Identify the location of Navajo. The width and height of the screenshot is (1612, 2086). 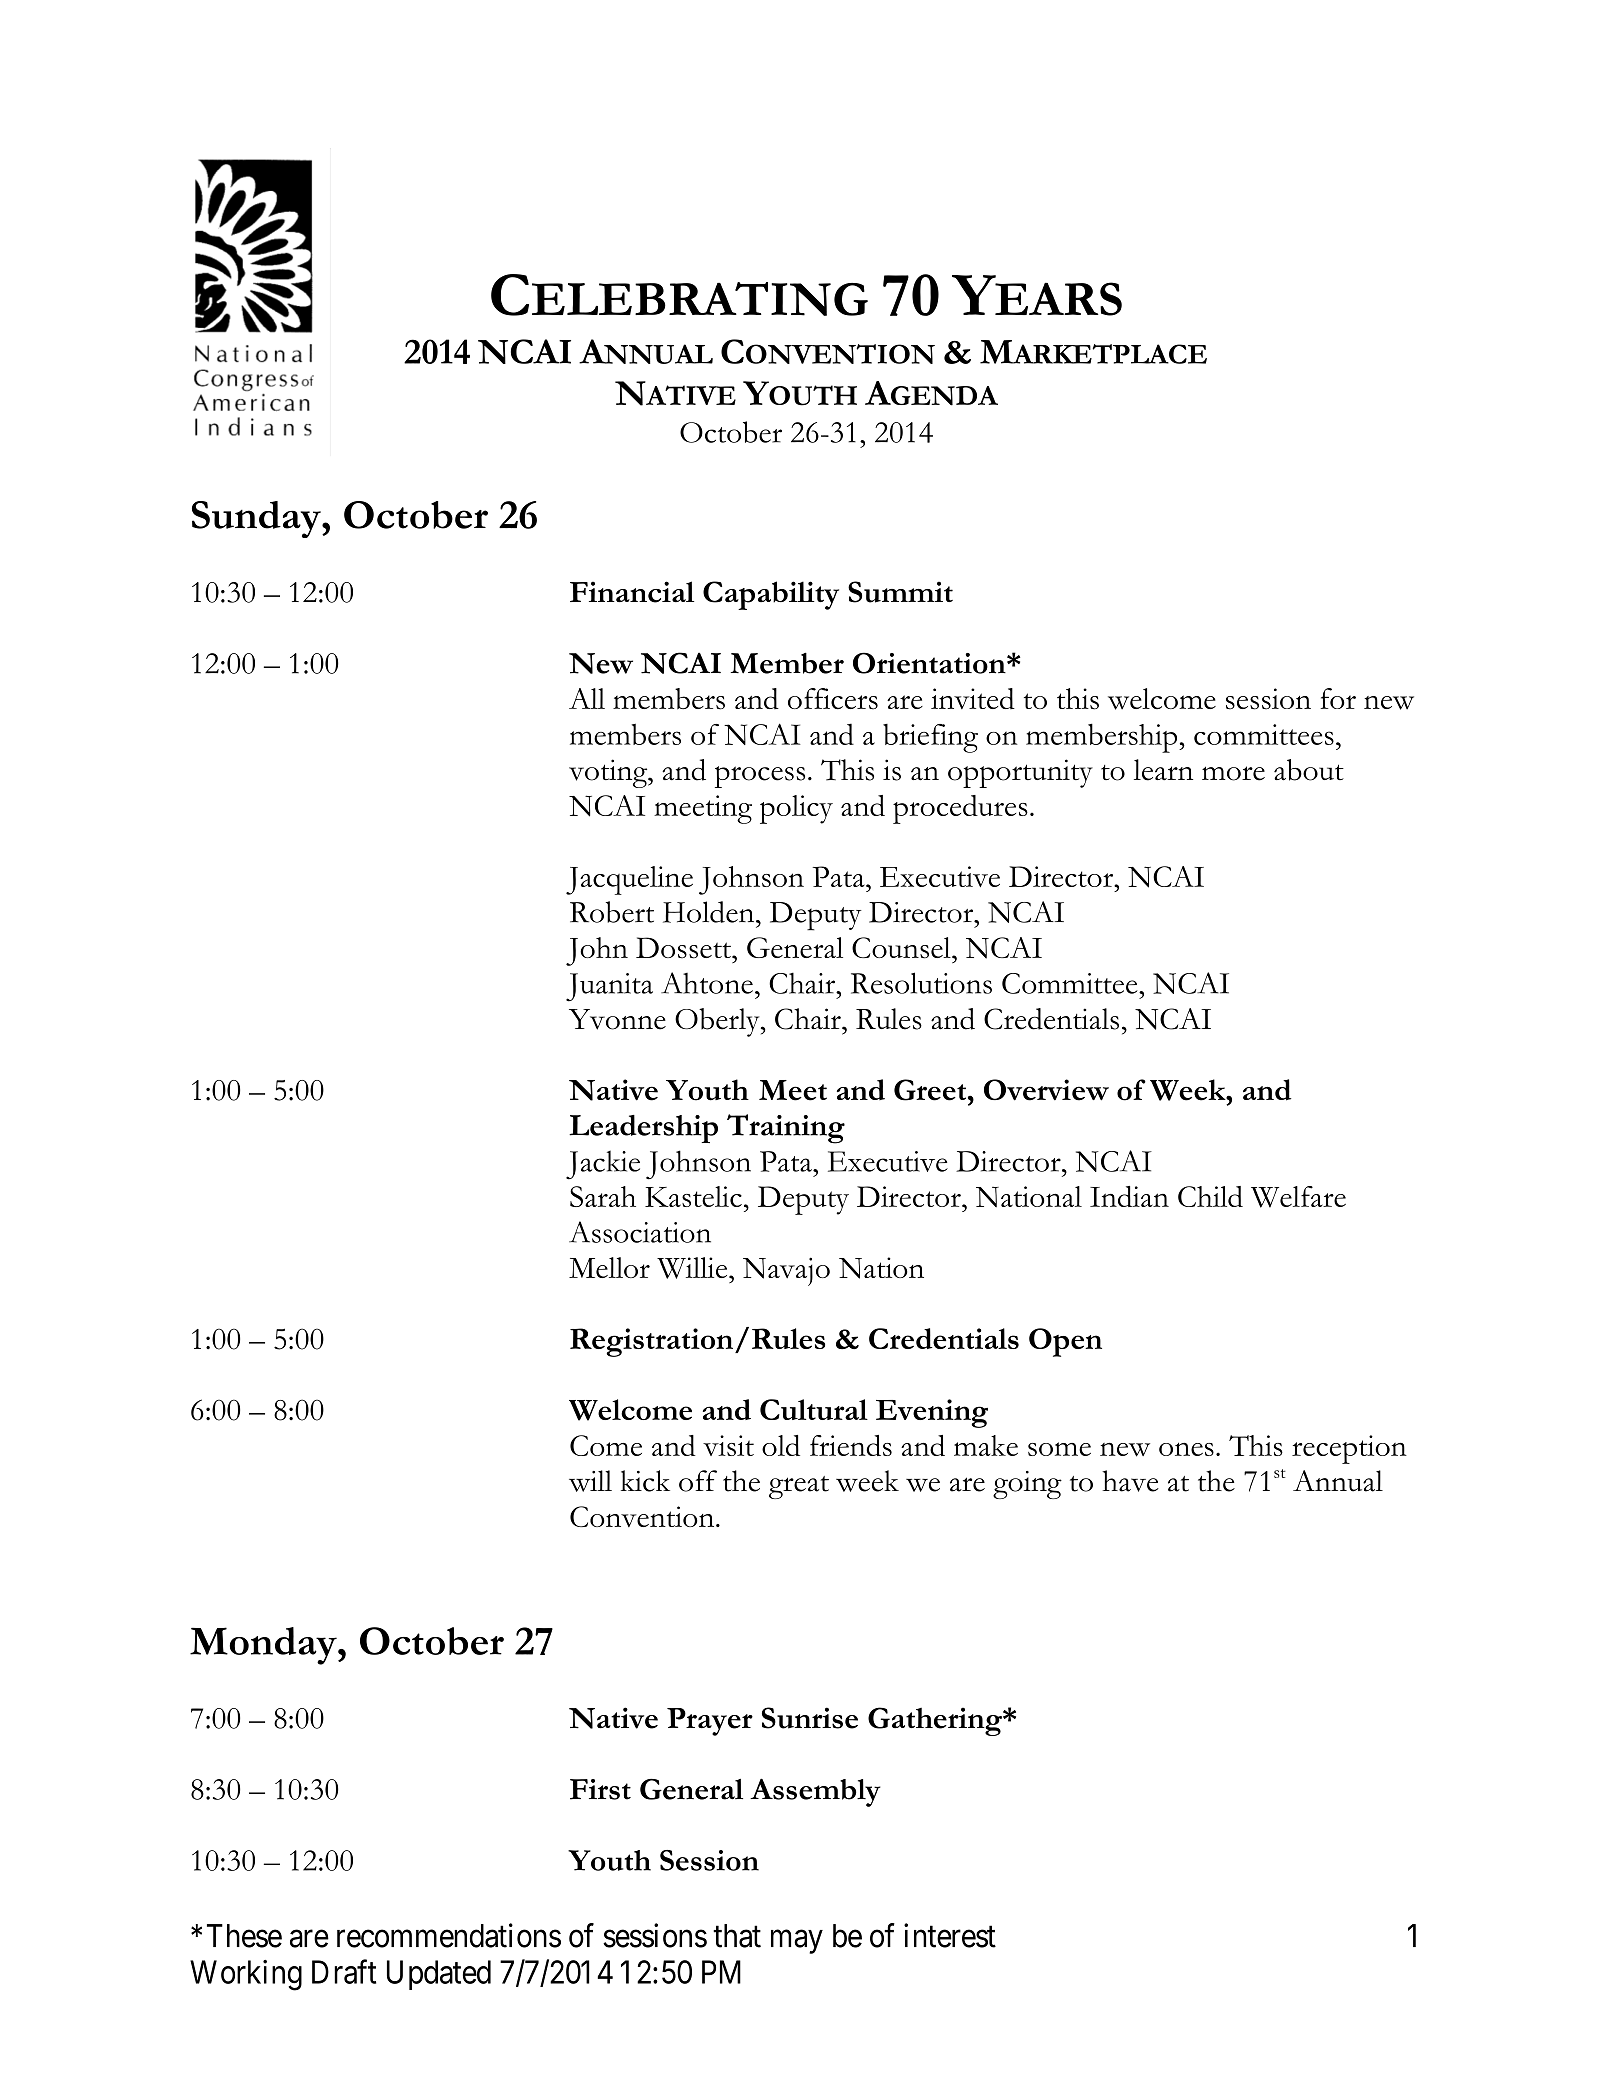
(786, 1271).
